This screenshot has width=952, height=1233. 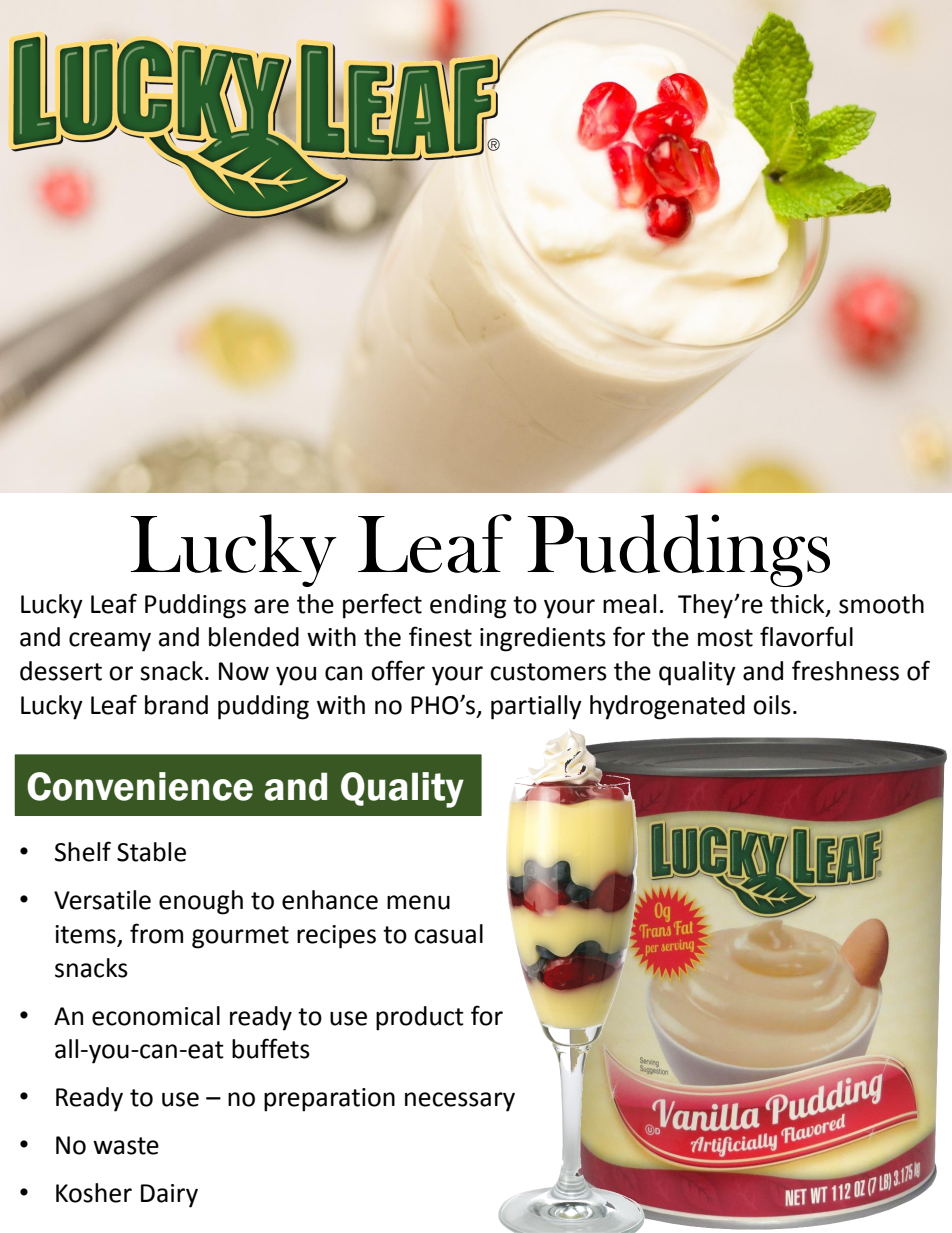 What do you see at coordinates (806, 636) in the screenshot?
I see `flavorful` at bounding box center [806, 636].
